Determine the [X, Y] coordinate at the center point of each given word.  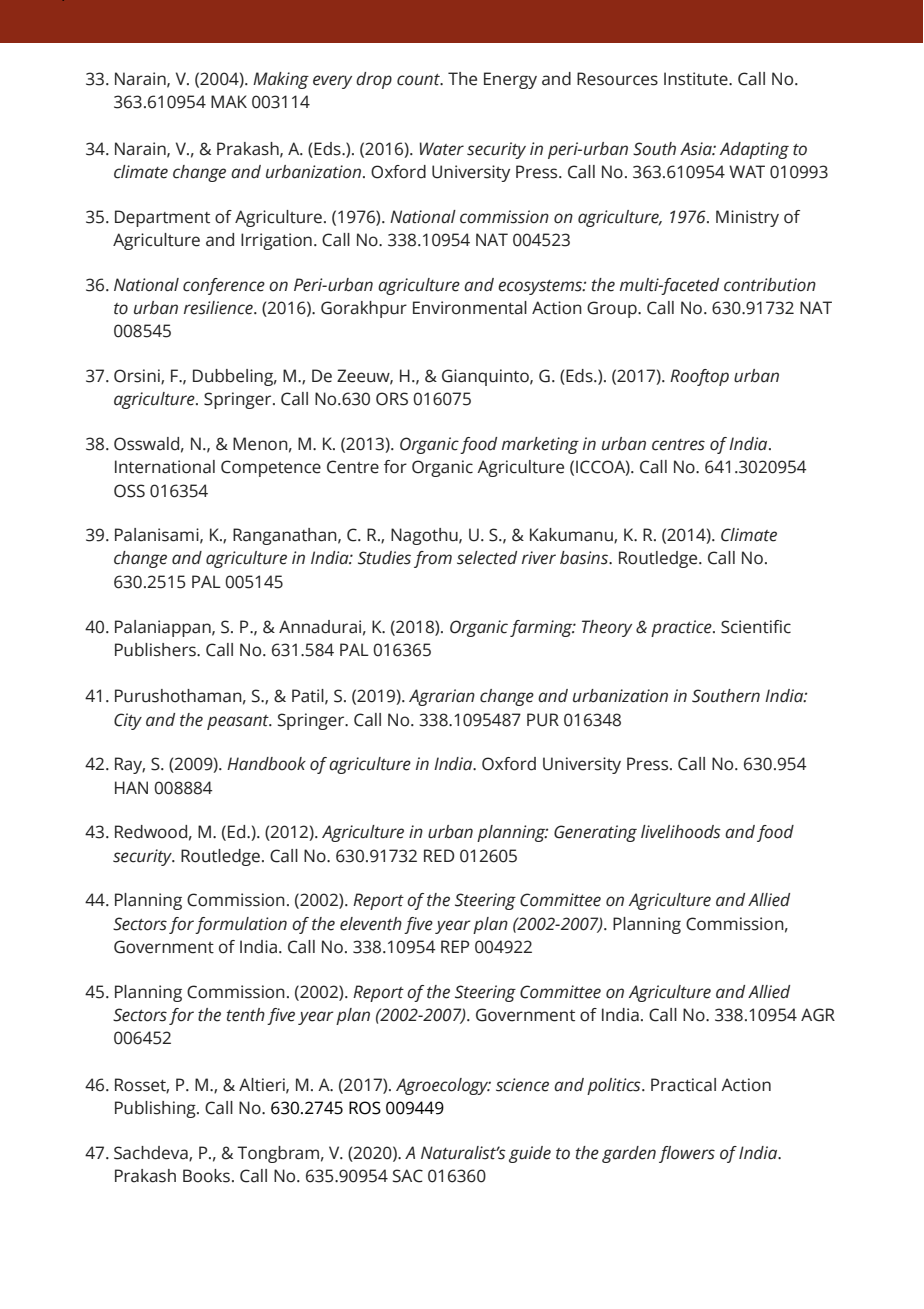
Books [206, 1176]
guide [530, 1154]
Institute [697, 79]
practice [682, 628]
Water [441, 149]
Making [281, 80]
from [433, 559]
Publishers [156, 650]
